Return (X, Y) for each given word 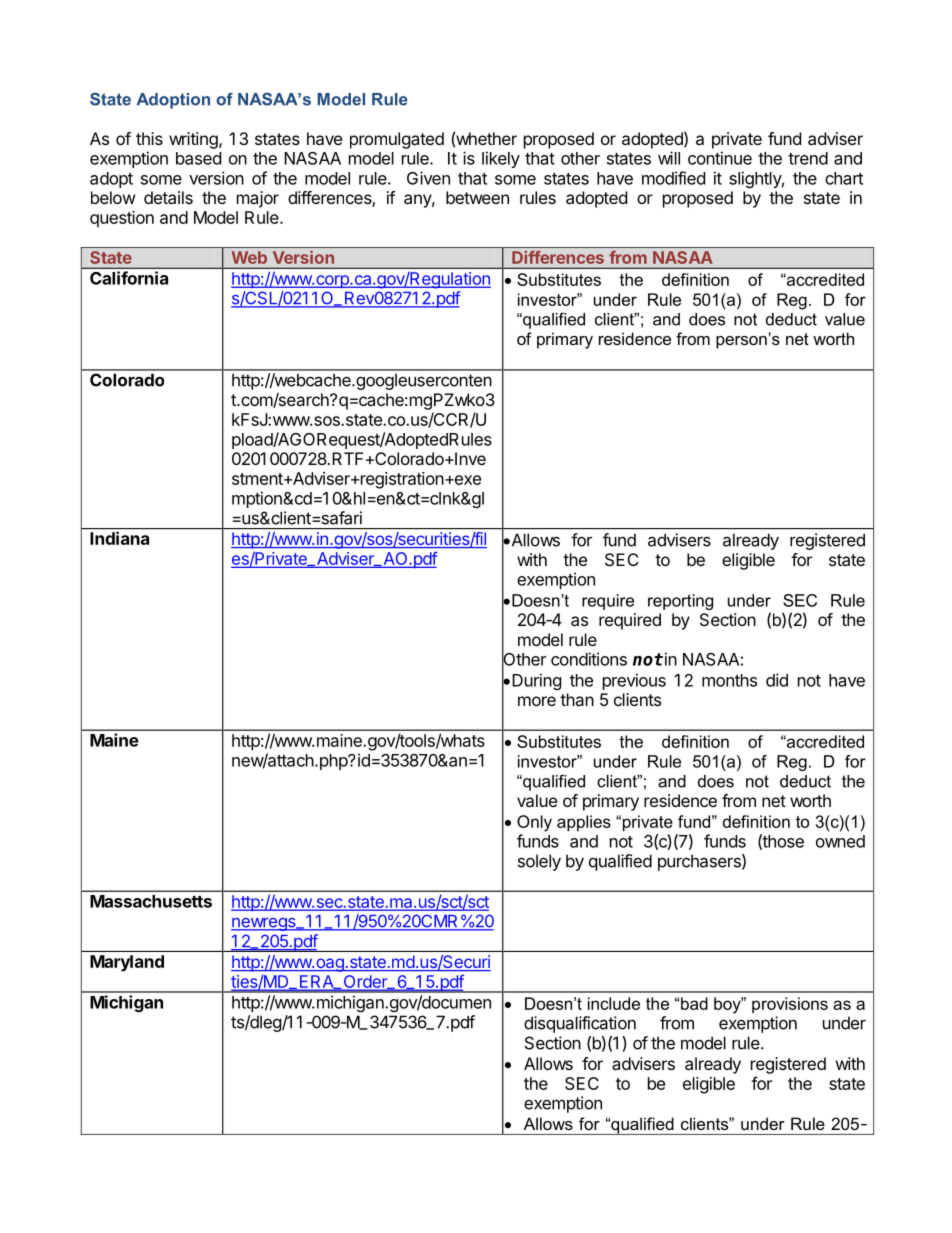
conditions (589, 659)
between (477, 197)
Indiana (119, 538)
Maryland (127, 963)
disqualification (580, 1024)
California (129, 278)
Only (534, 823)
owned (840, 841)
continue (720, 158)
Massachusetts (151, 901)
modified (673, 178)
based (198, 158)
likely (501, 159)
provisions (790, 1005)
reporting (680, 602)
